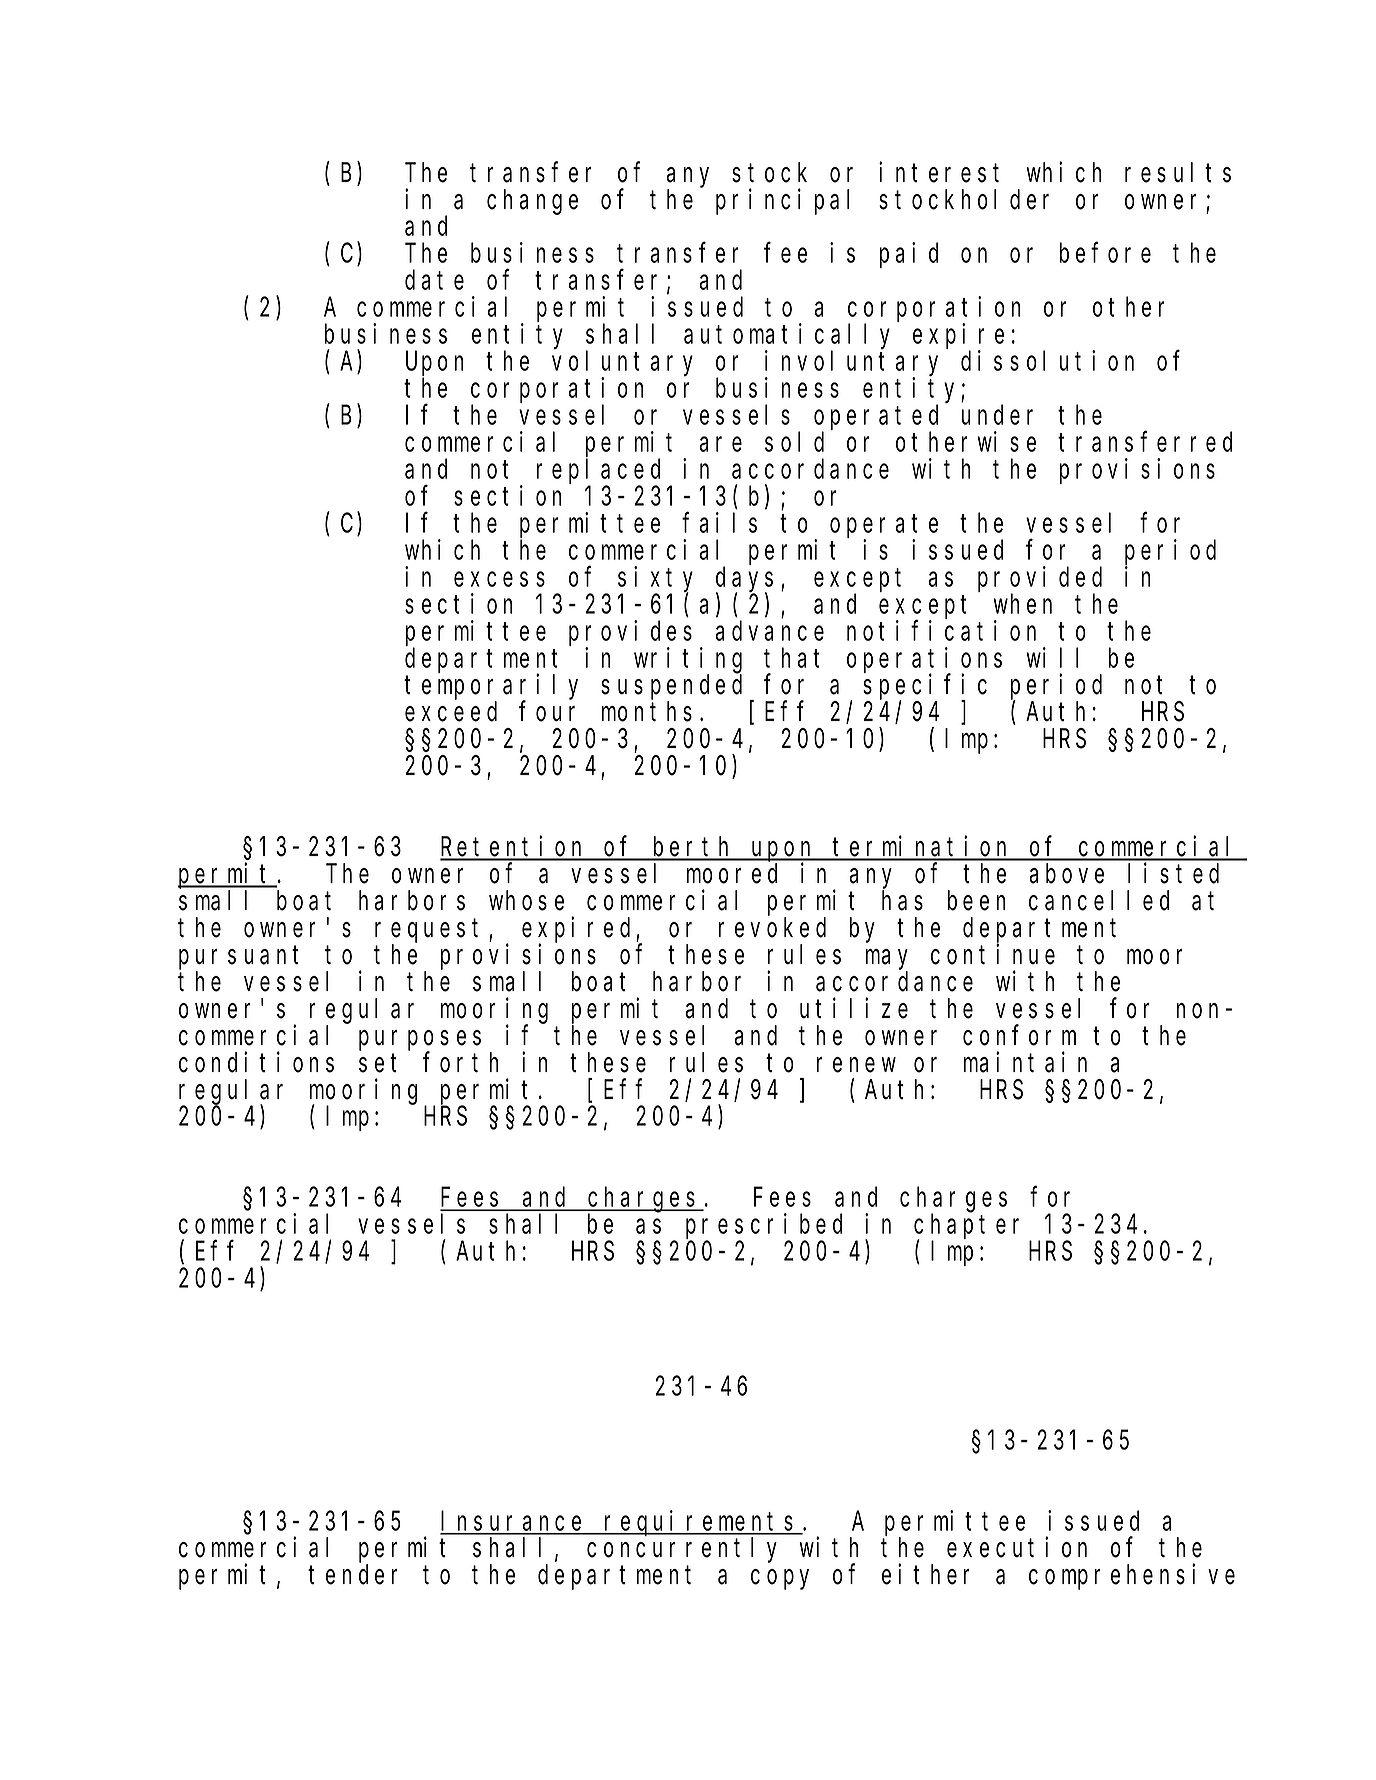 Image resolution: width=1376 pixels, height=1780 pixels. I want to click on before, so click(1105, 253).
